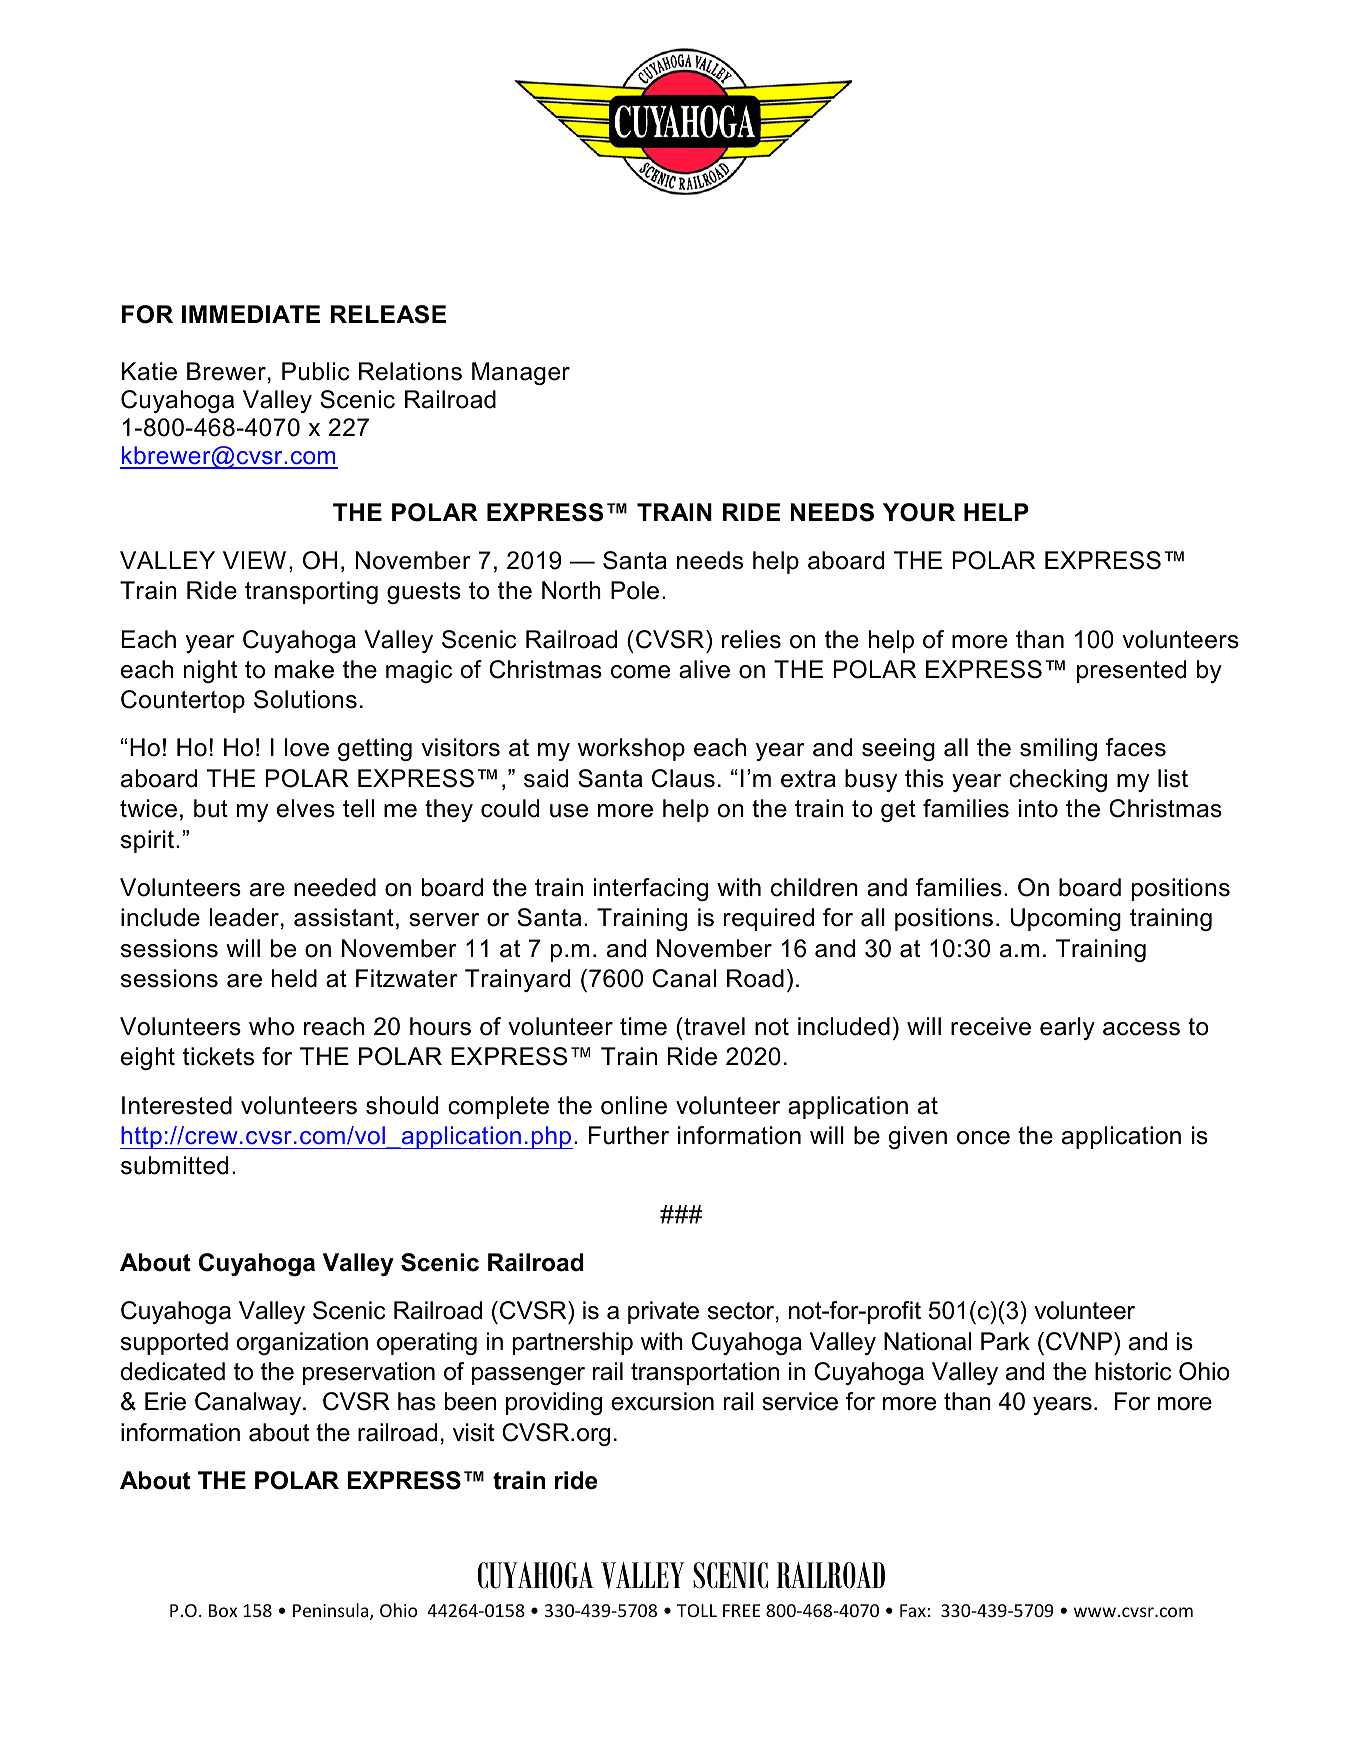 The height and width of the screenshot is (1763, 1363). What do you see at coordinates (697, 1610) in the screenshot?
I see `TOLL` at bounding box center [697, 1610].
